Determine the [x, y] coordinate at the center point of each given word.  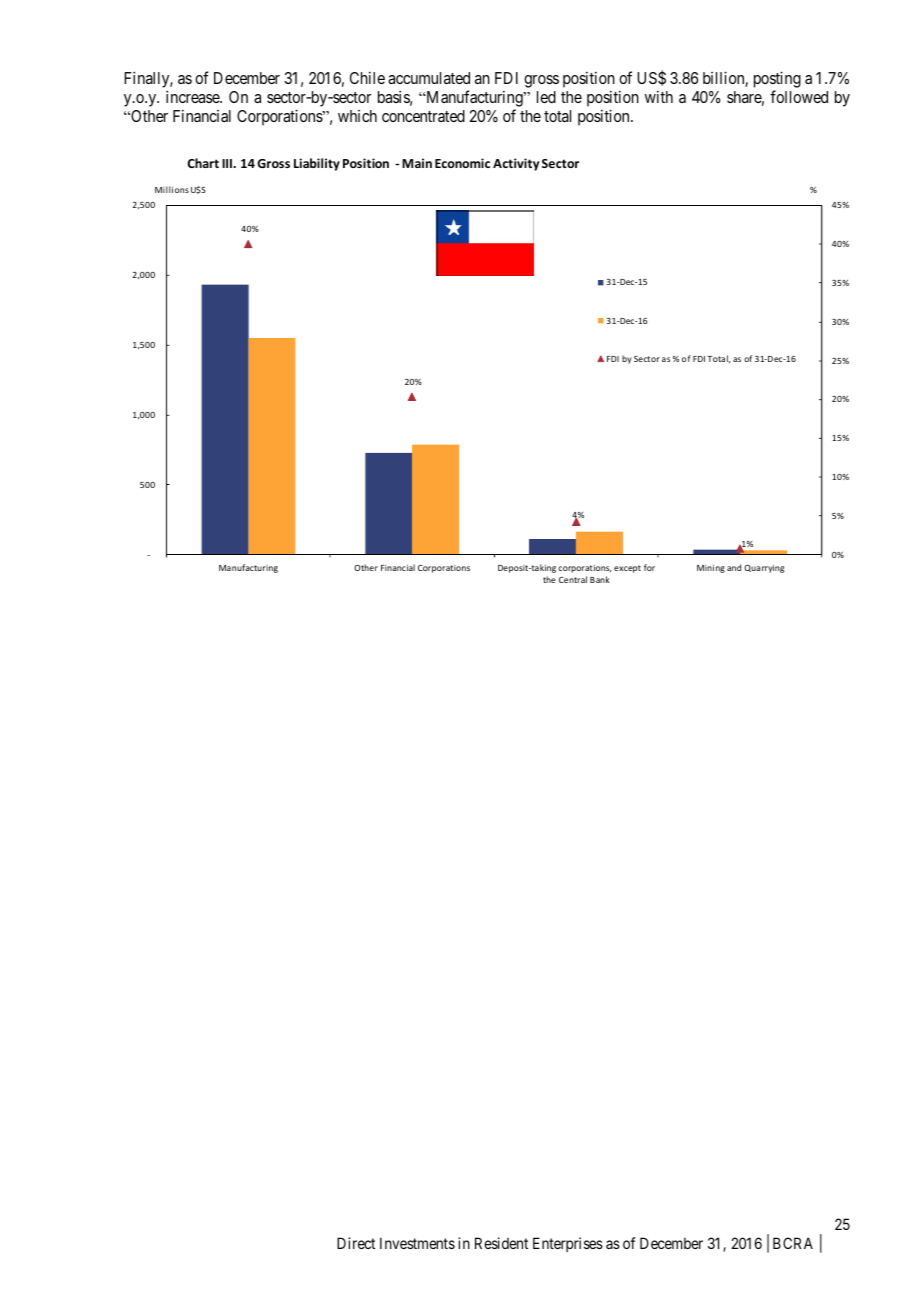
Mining [711, 569]
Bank [600, 579]
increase [193, 96]
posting [777, 81]
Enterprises [568, 1244]
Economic [462, 163]
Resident [501, 1243]
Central [573, 579]
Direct [356, 1243]
